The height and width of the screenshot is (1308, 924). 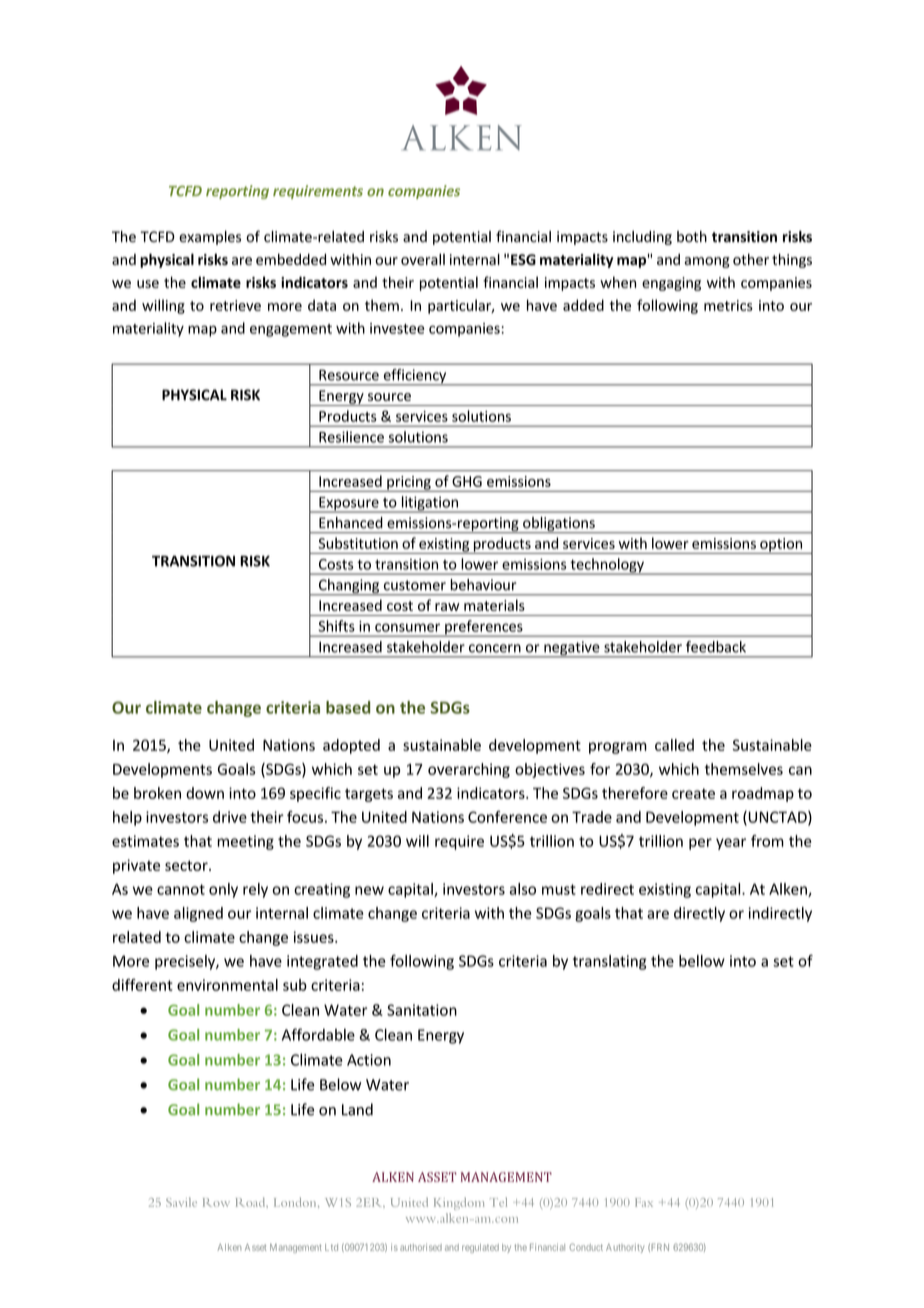 What do you see at coordinates (423, 259) in the screenshot?
I see `overall` at bounding box center [423, 259].
